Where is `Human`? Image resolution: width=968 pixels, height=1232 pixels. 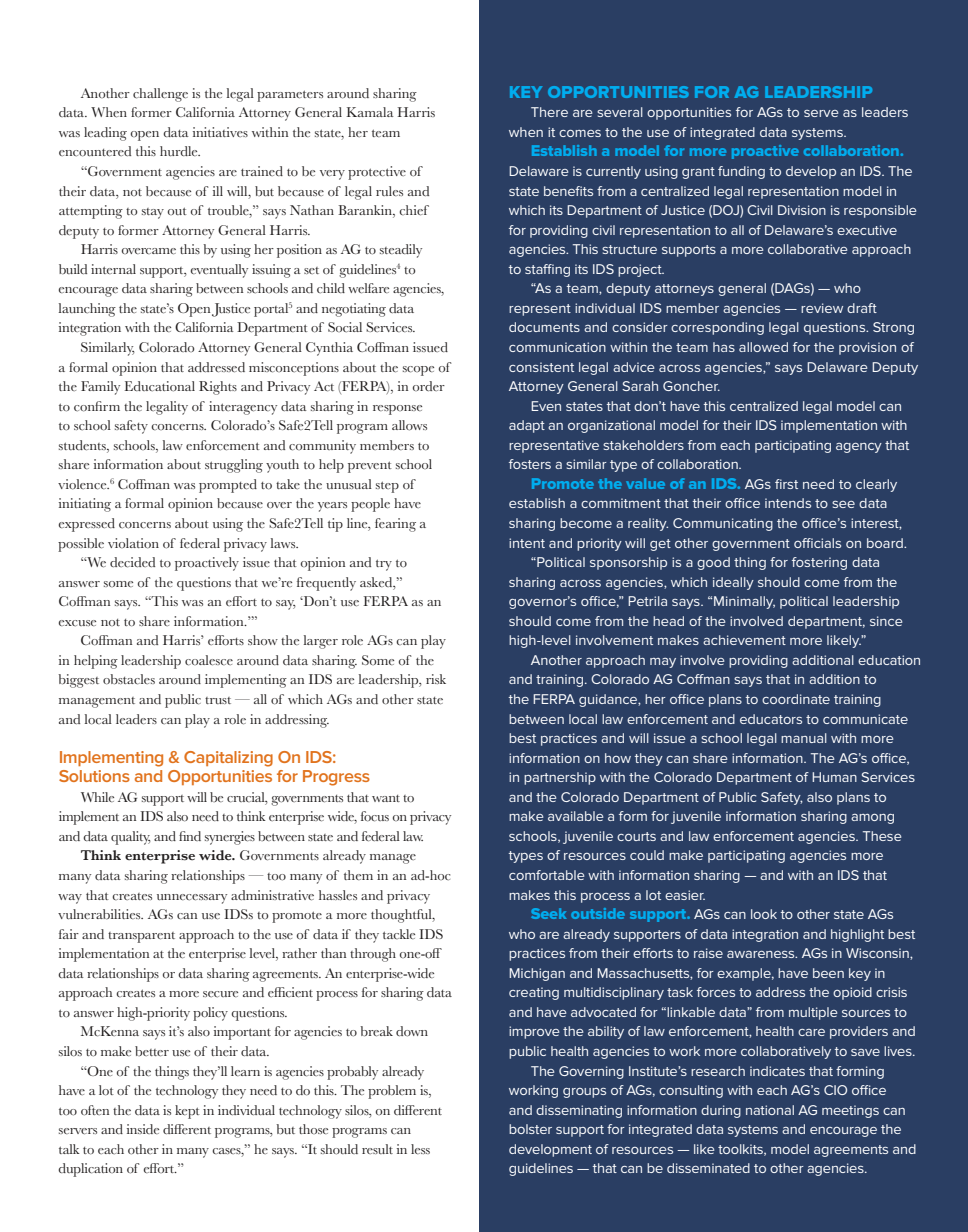 Human is located at coordinates (834, 777).
